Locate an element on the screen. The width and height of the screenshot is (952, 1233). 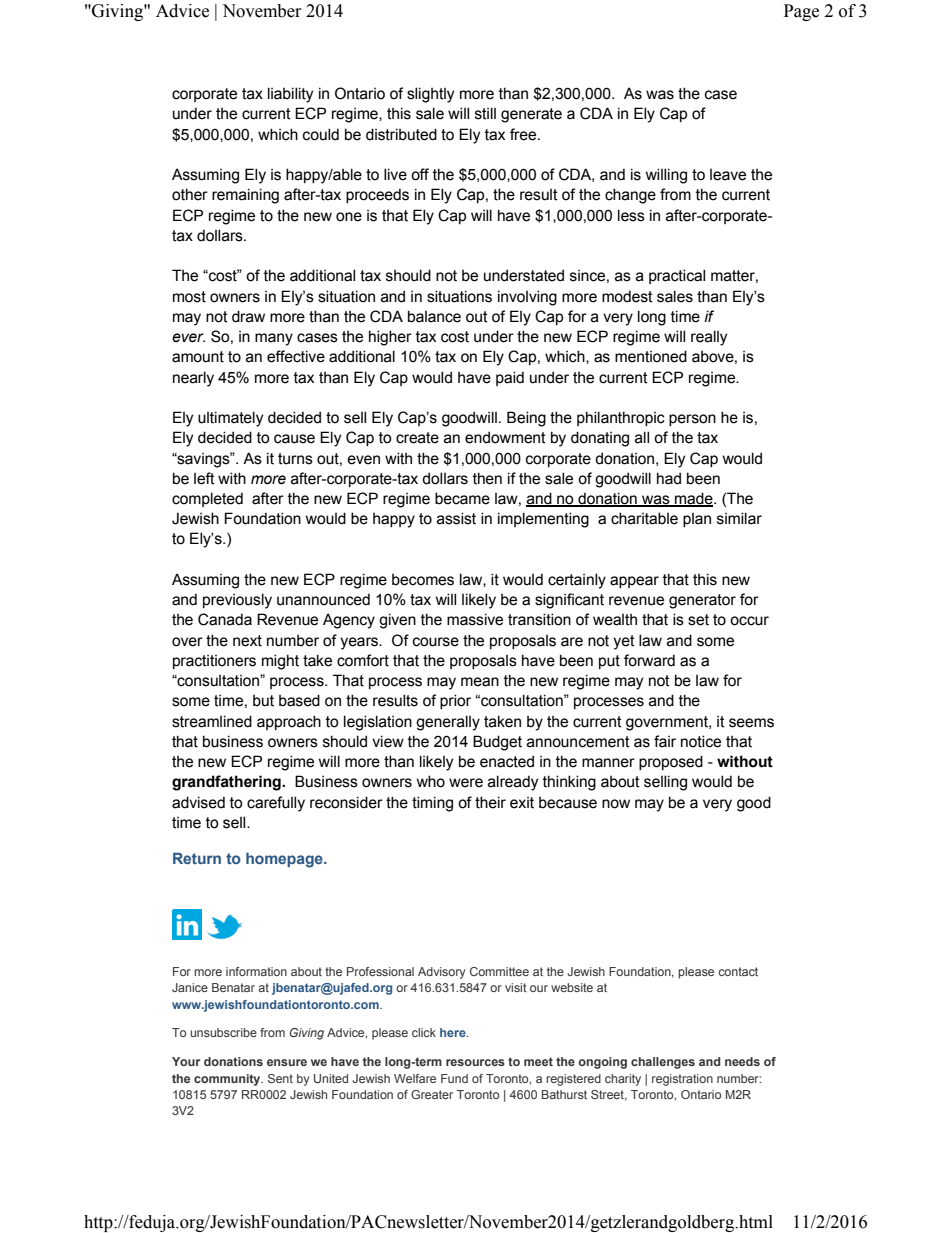
previously is located at coordinates (237, 601).
